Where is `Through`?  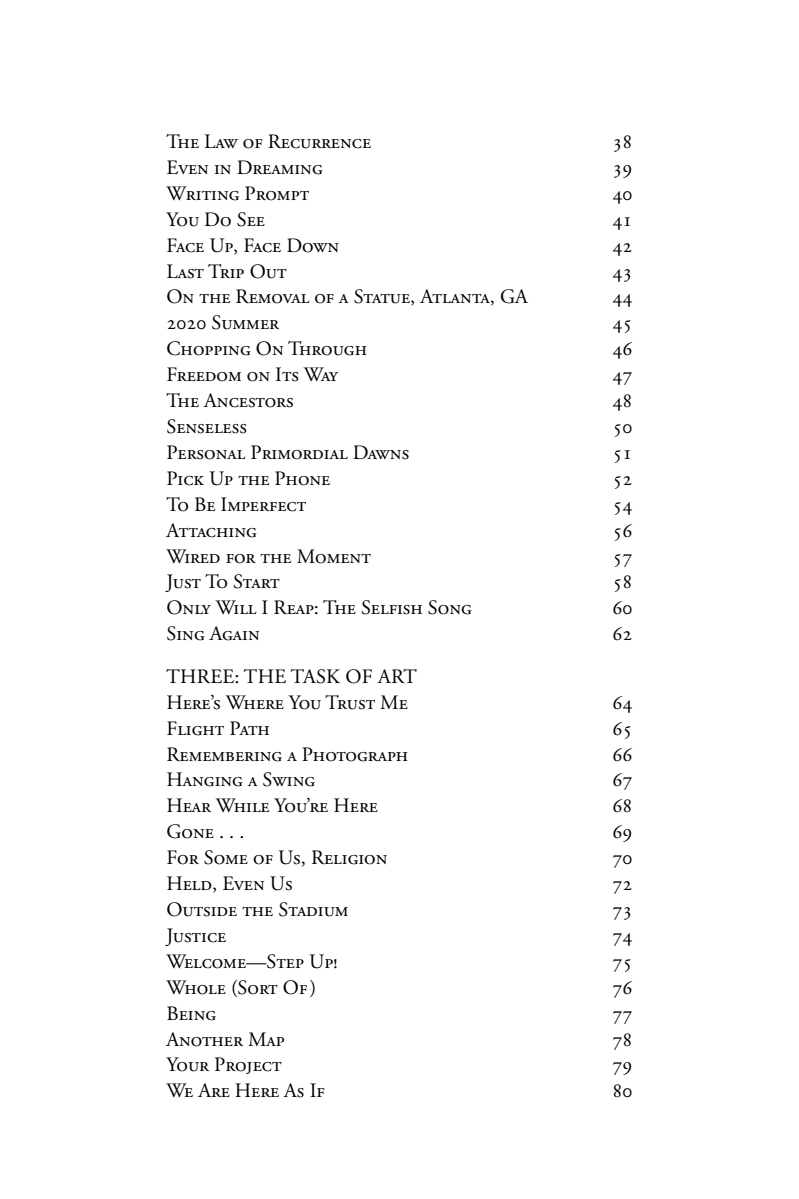
Through is located at coordinates (327, 348).
